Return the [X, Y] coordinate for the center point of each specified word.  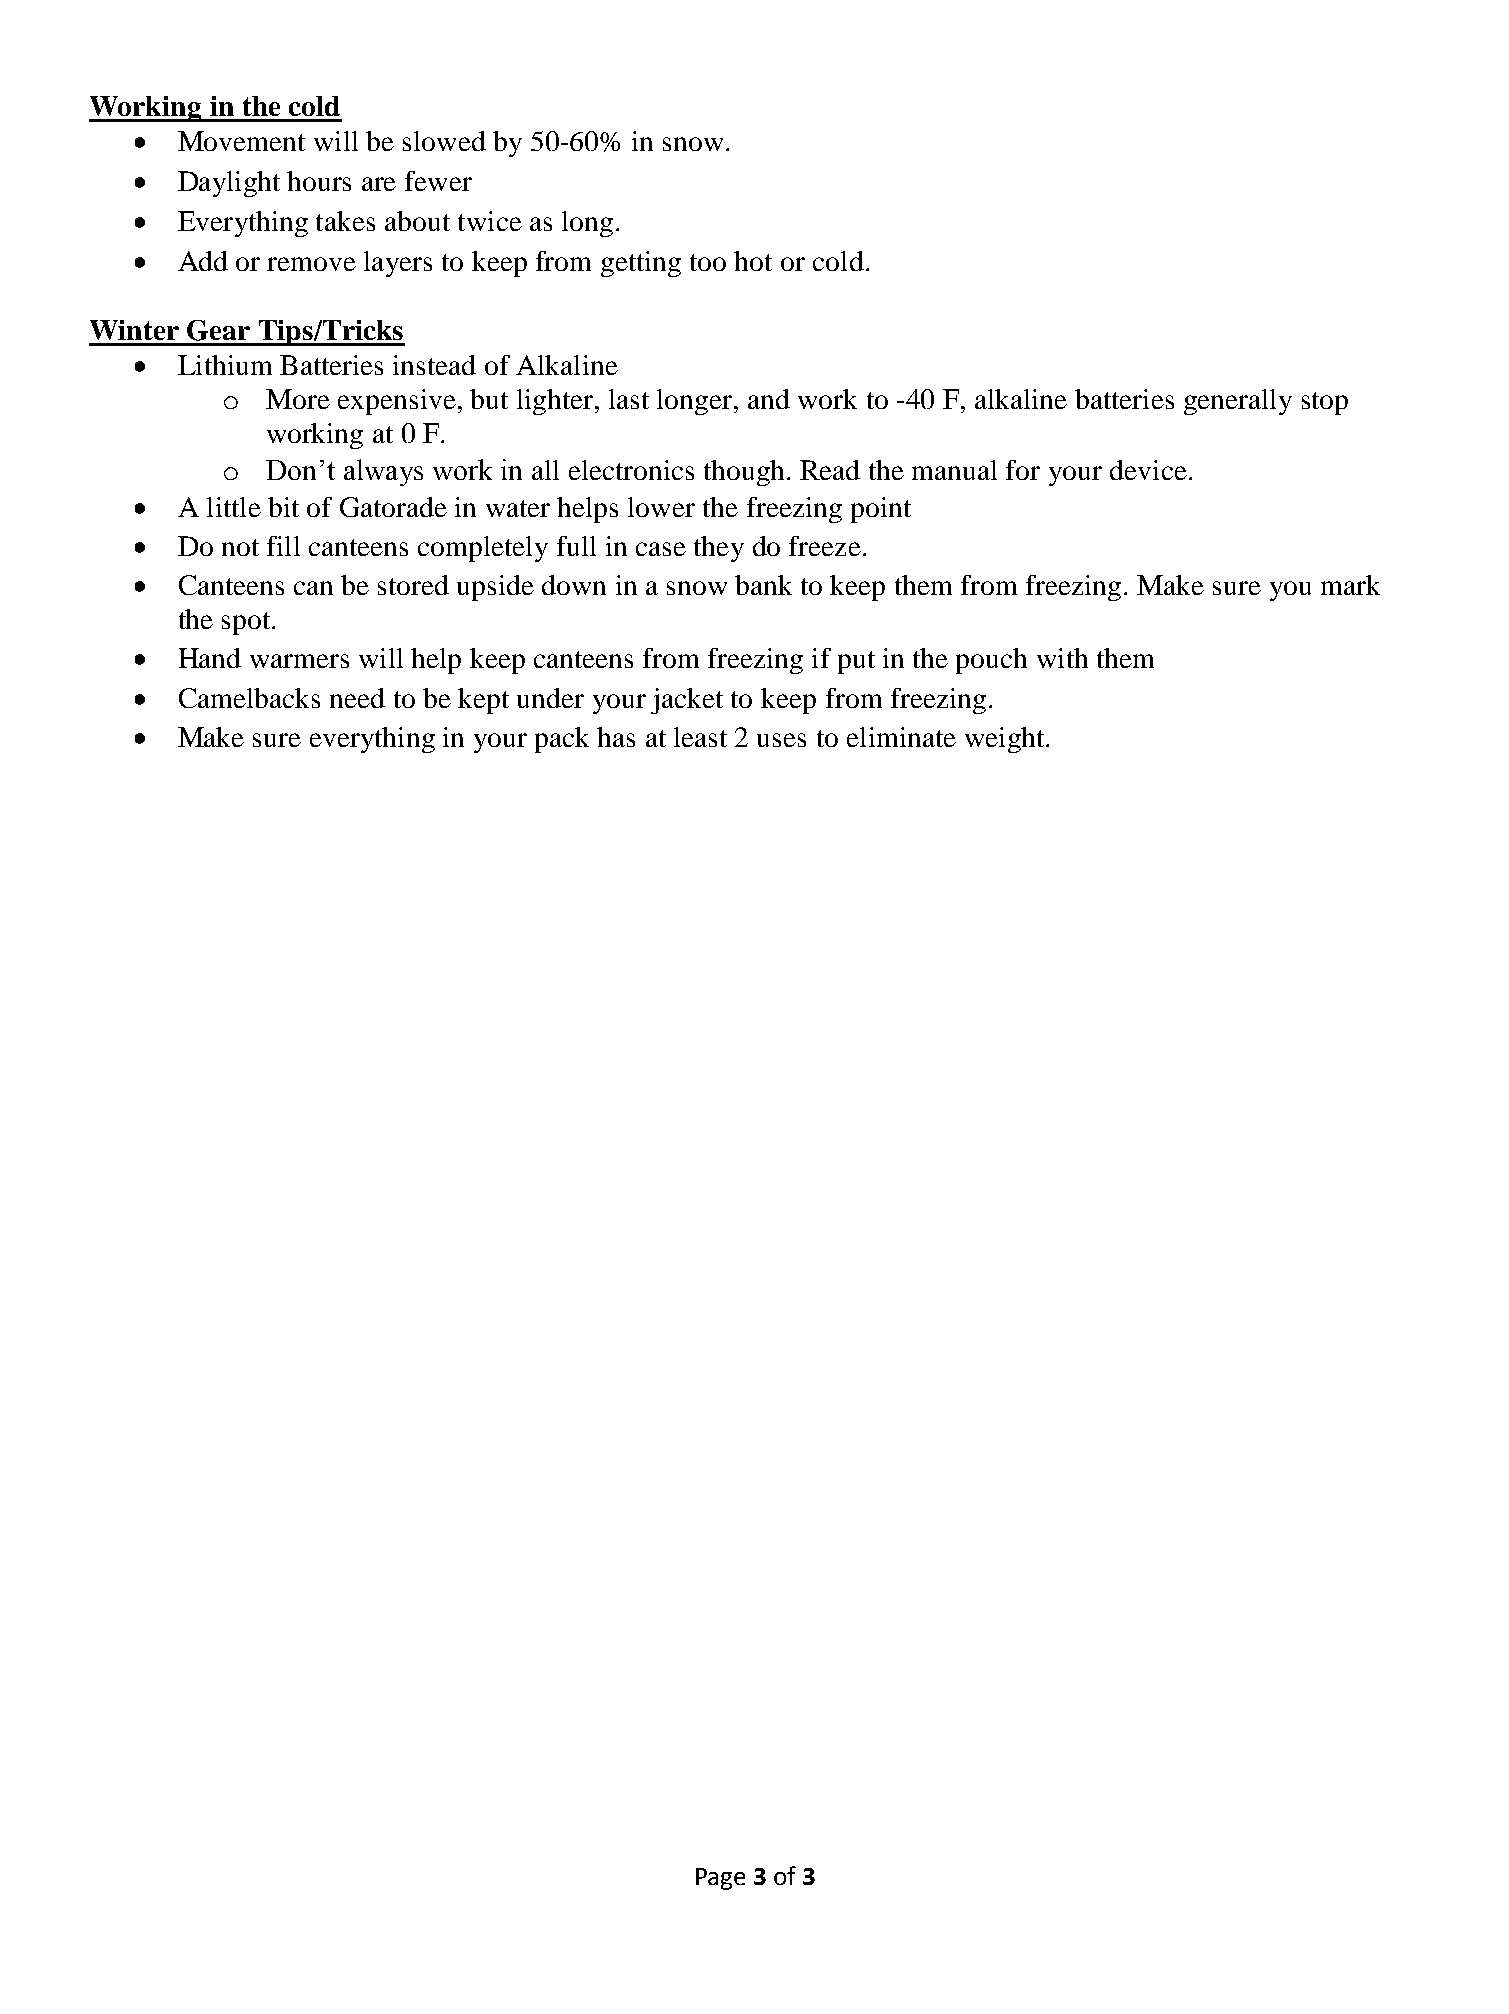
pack [562, 740]
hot [753, 261]
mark [1350, 585]
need [357, 698]
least [700, 737]
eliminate [901, 737]
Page [720, 1879]
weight [1006, 740]
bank [763, 585]
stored [413, 585]
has [616, 737]
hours [319, 181]
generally [1238, 402]
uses [781, 740]
